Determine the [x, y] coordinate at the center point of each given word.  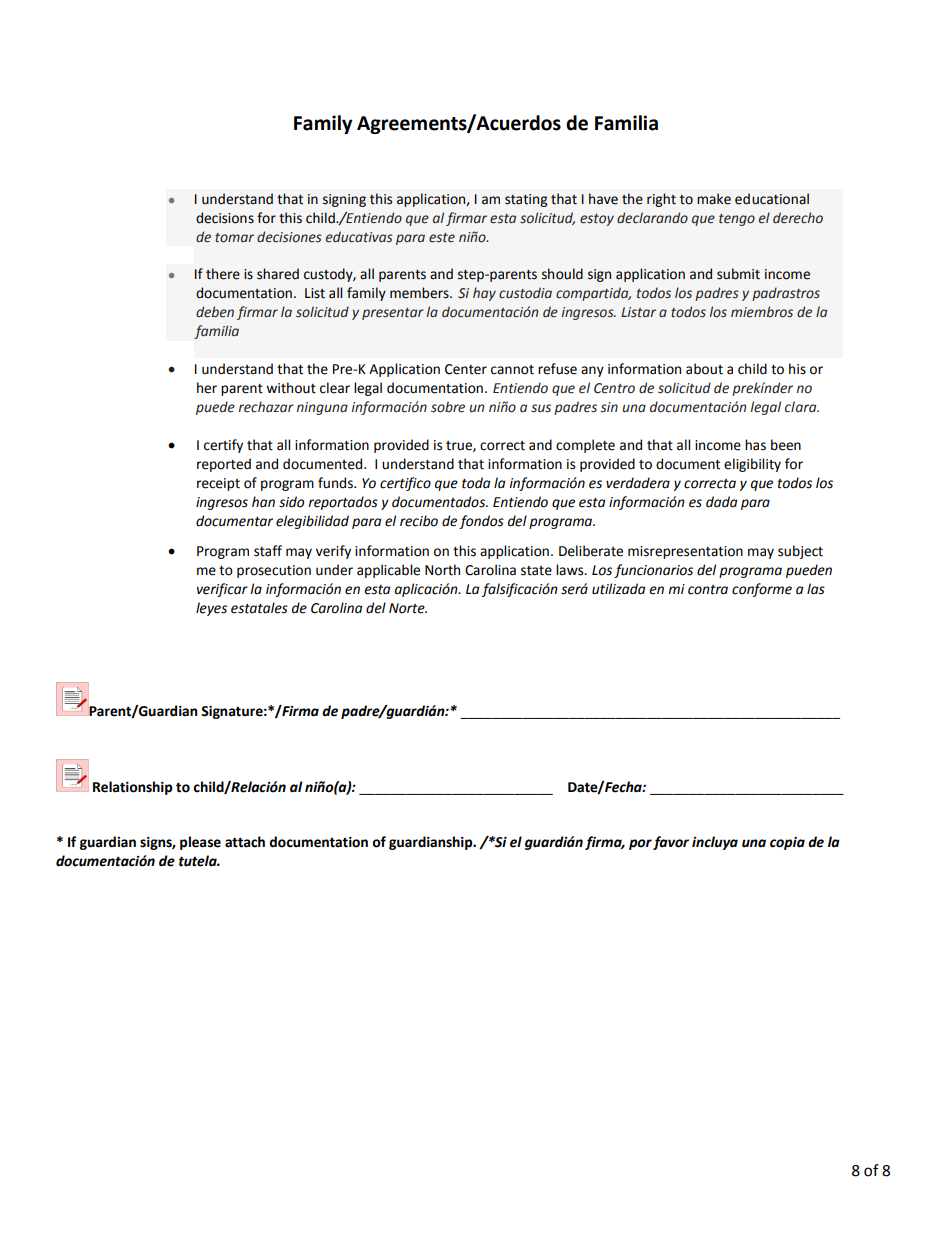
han [263, 502]
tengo [737, 220]
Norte [408, 608]
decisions [225, 218]
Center [466, 369]
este [442, 238]
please [200, 843]
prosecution [274, 571]
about [704, 369]
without [291, 388]
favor [671, 843]
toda [476, 483]
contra [708, 590]
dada [721, 502]
